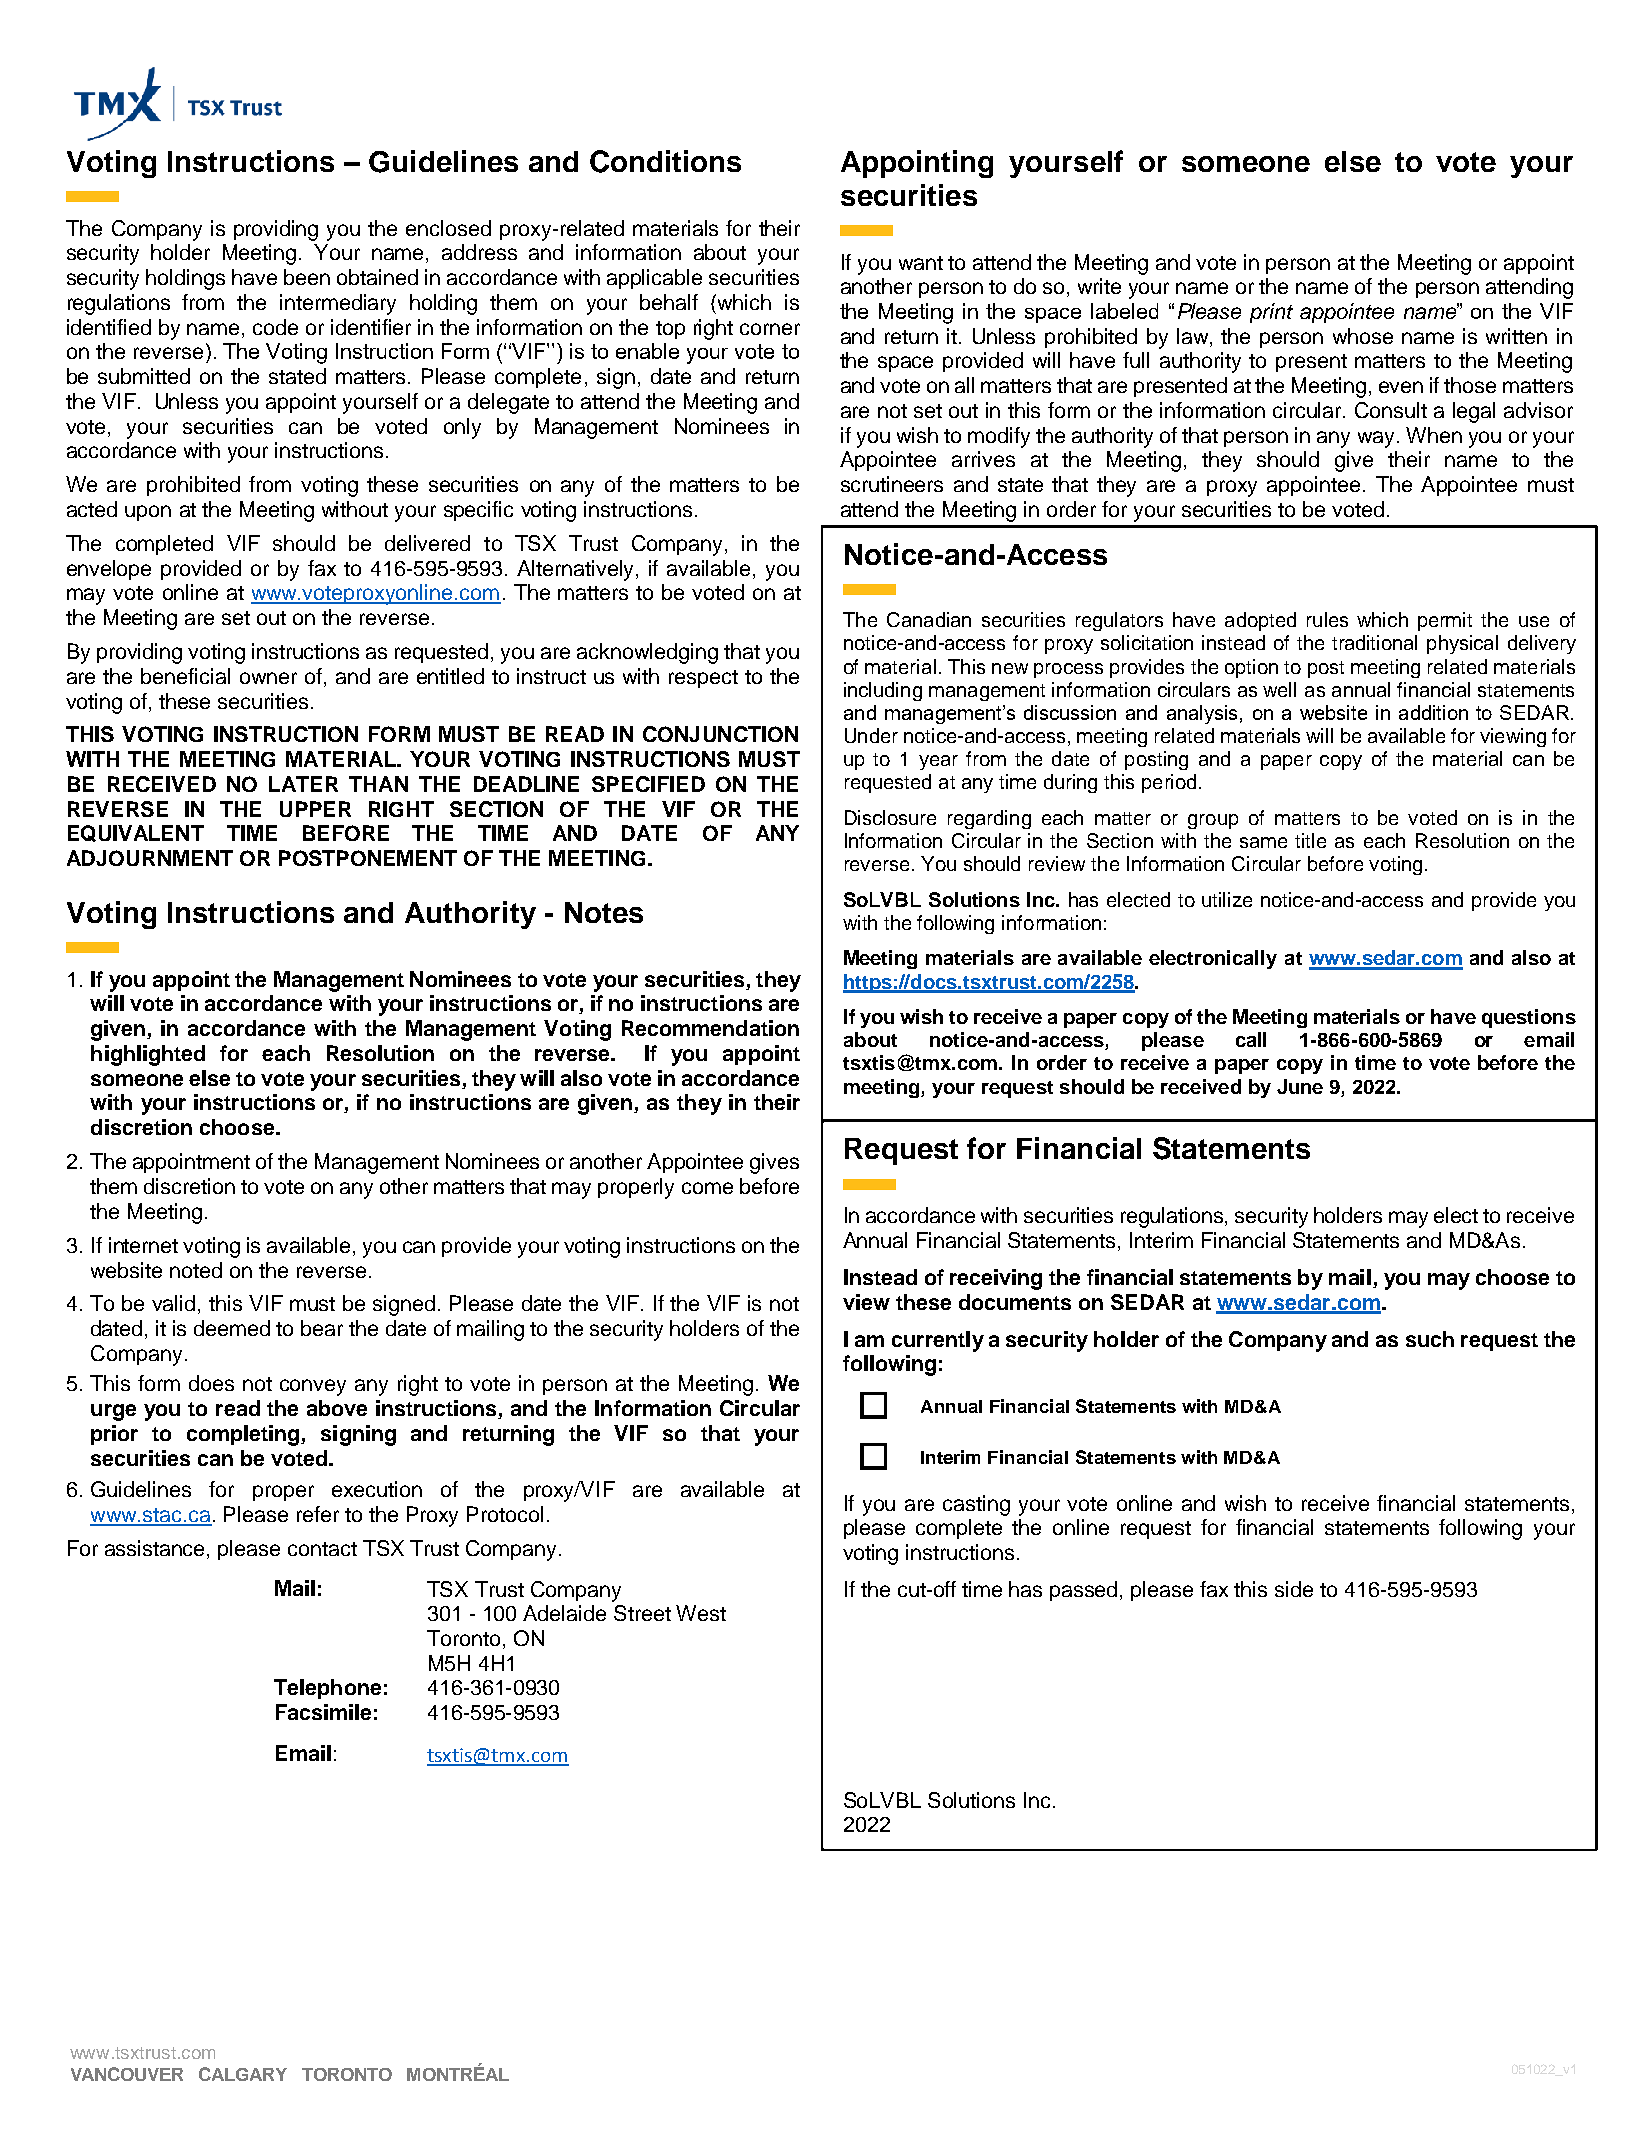 The image size is (1645, 2129). What do you see at coordinates (710, 1028) in the image?
I see `Recommendation` at bounding box center [710, 1028].
